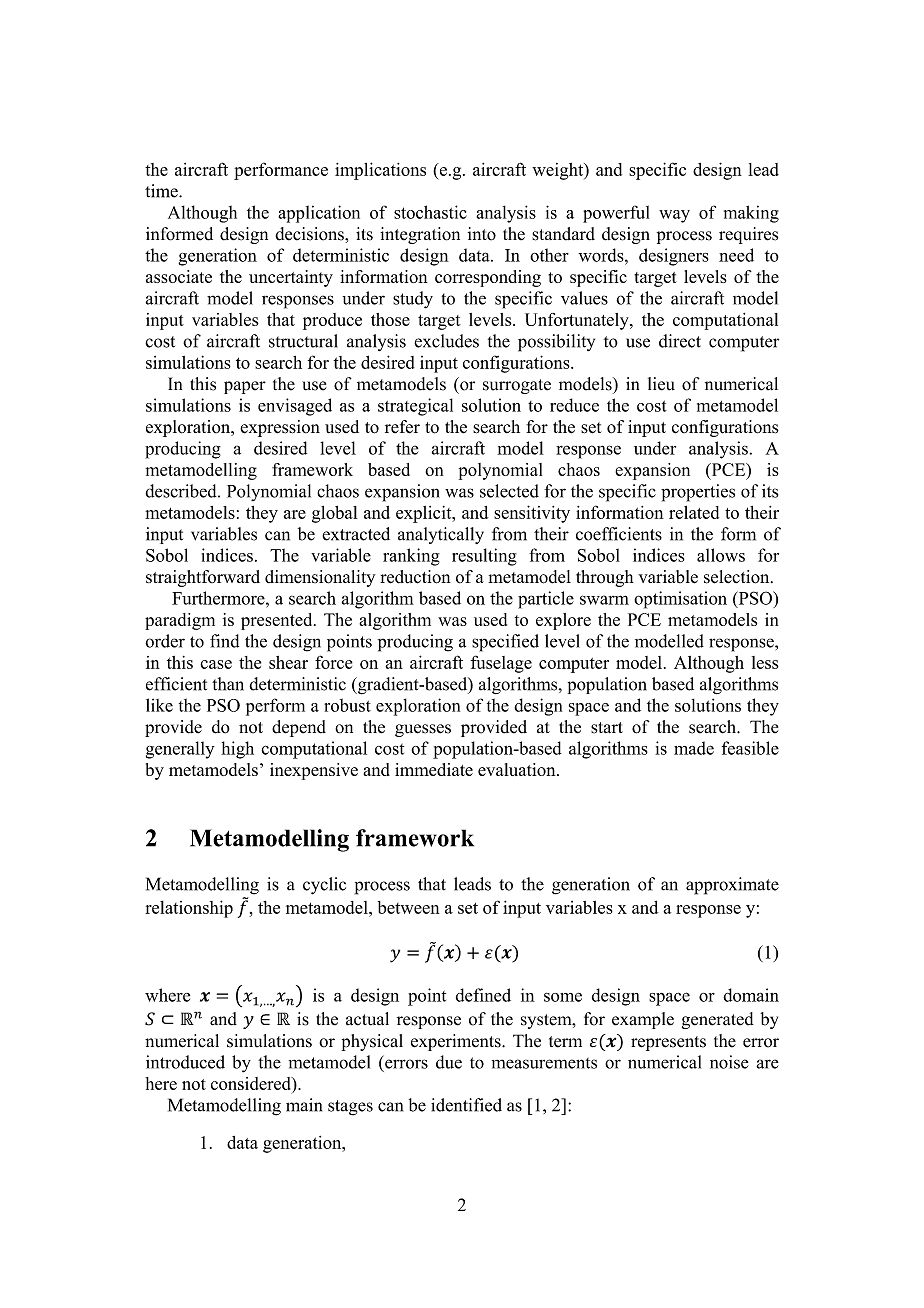  Describe the element at coordinates (162, 191) in the screenshot. I see `time` at that location.
